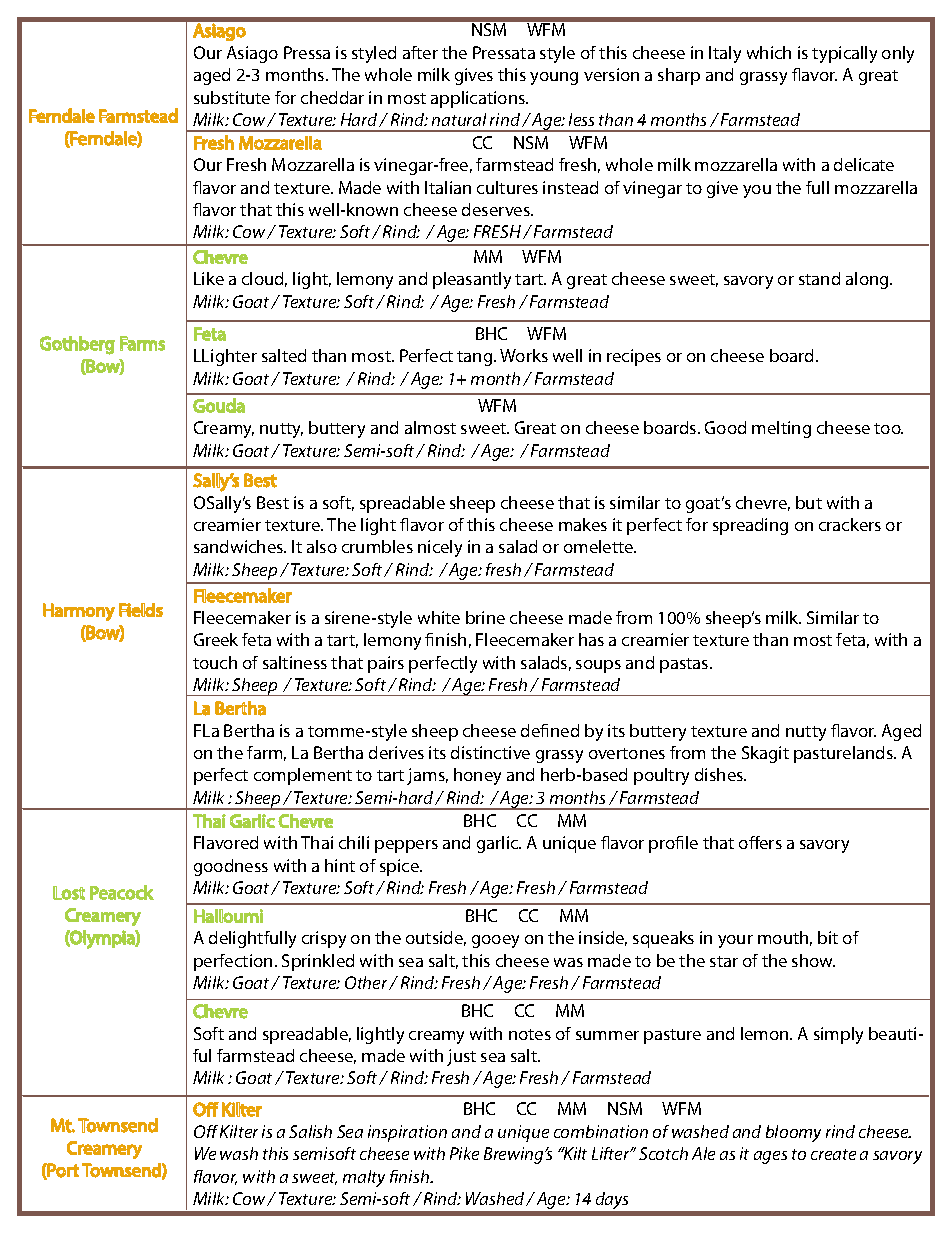 The height and width of the page is (1233, 952). Describe the element at coordinates (69, 893) in the page. I see `Lost` at that location.
